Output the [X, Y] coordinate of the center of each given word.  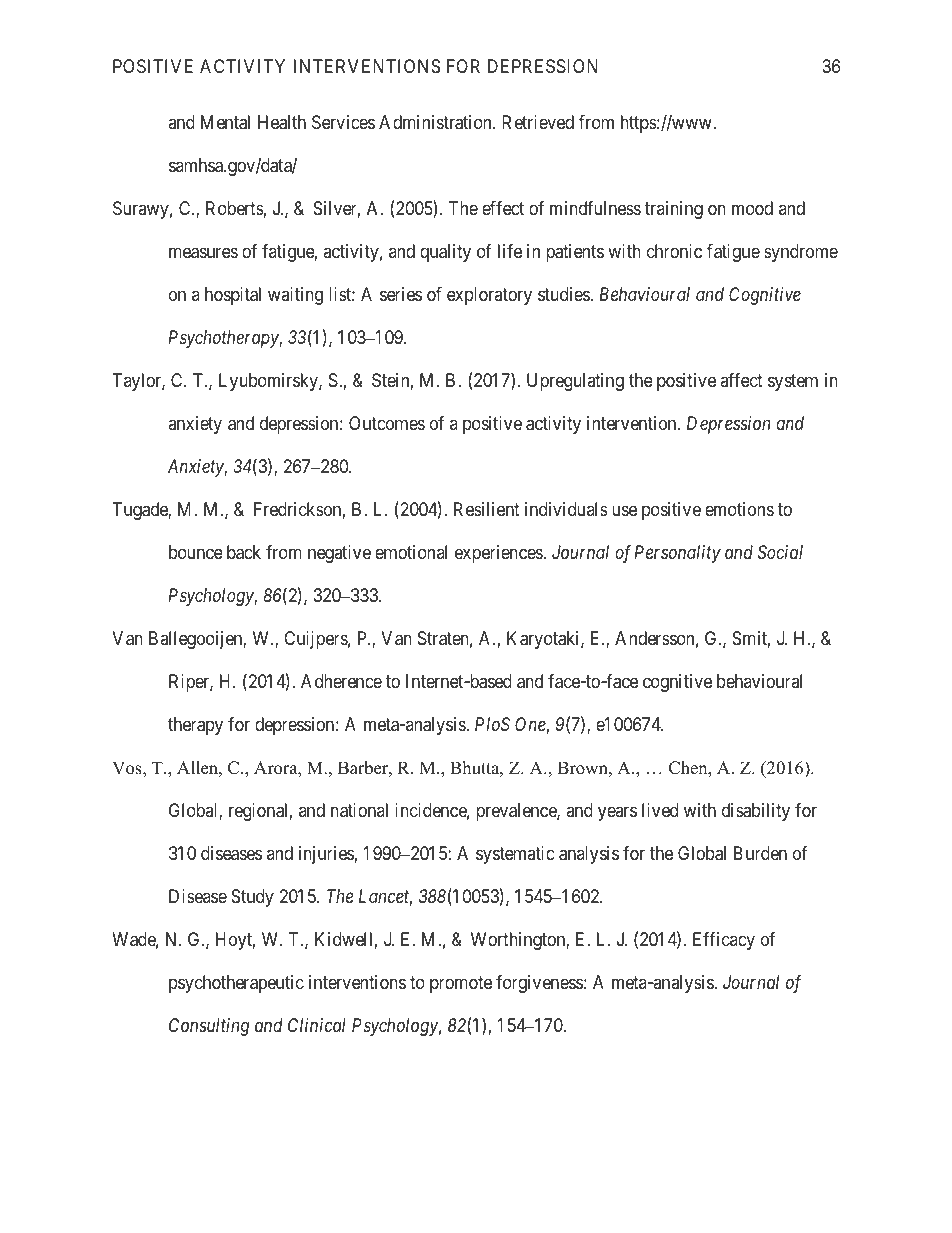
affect [741, 380]
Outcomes [387, 423]
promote [461, 984]
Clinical [317, 1025]
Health [282, 122]
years [617, 813]
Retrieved [538, 122]
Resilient [487, 509]
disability [756, 812]
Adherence [341, 681]
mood [752, 208]
